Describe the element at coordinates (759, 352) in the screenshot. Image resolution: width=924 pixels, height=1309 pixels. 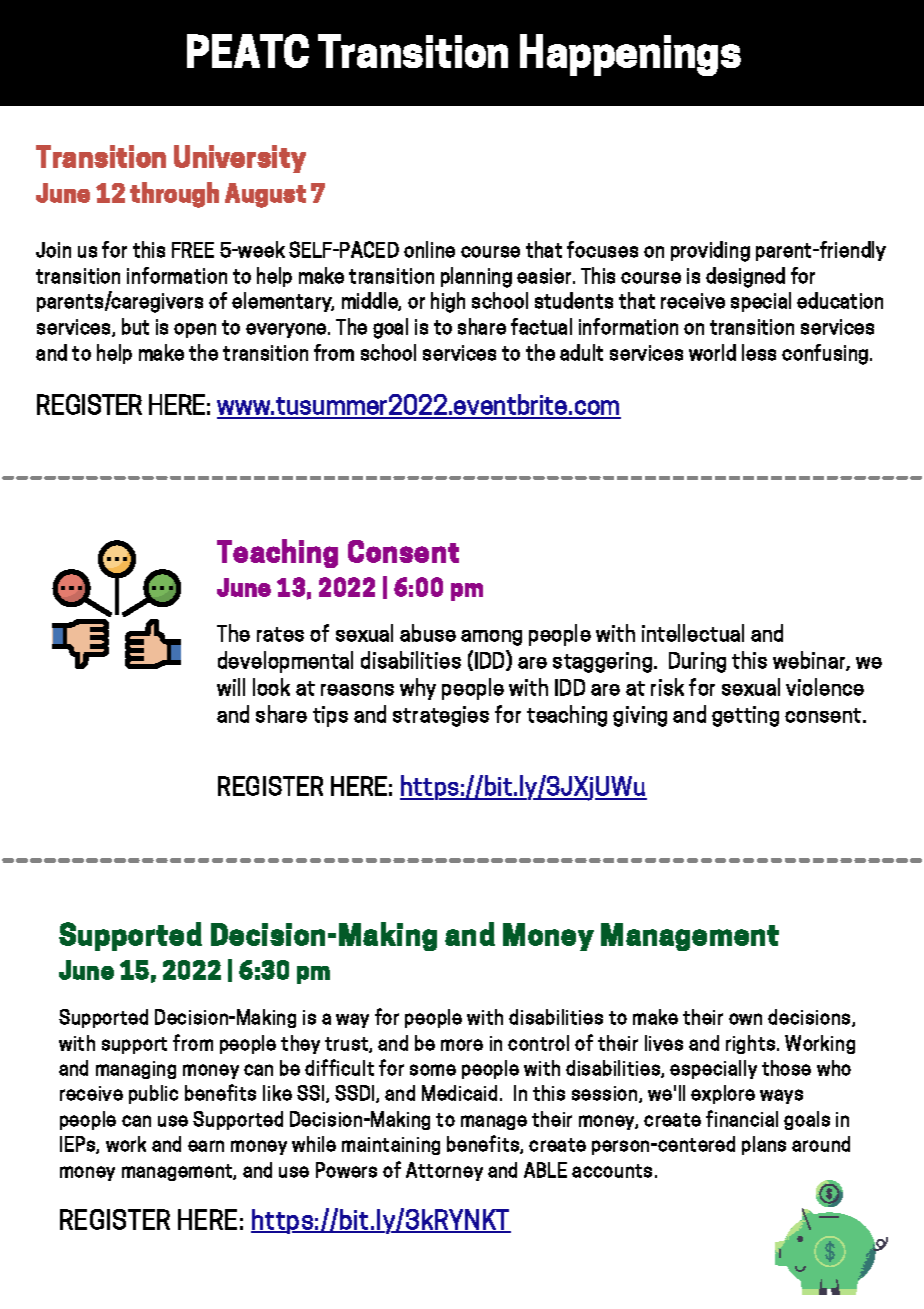
I see `less` at that location.
